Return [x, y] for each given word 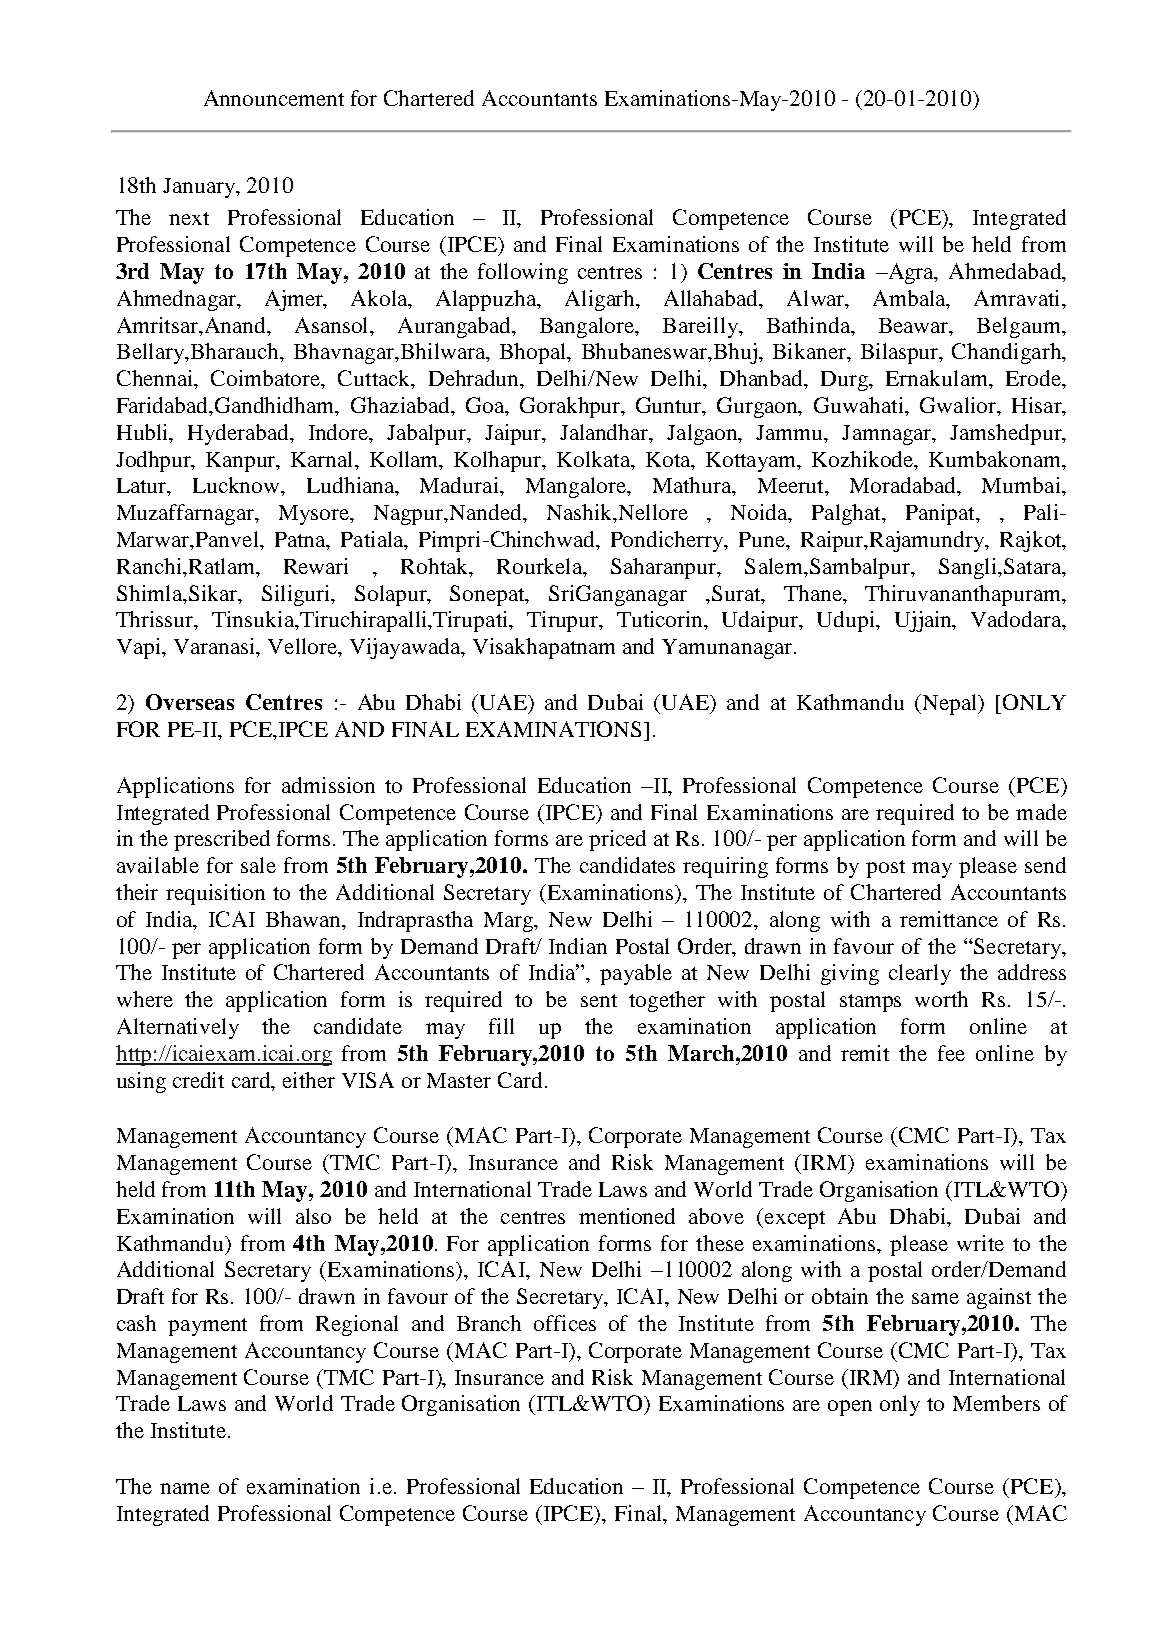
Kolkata [595, 459]
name [185, 1488]
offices [565, 1323]
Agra [911, 273]
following [523, 273]
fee [951, 1053]
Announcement [274, 98]
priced [617, 840]
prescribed [222, 840]
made [1041, 812]
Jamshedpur [1007, 434]
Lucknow [237, 485]
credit [198, 1080]
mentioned [627, 1216]
